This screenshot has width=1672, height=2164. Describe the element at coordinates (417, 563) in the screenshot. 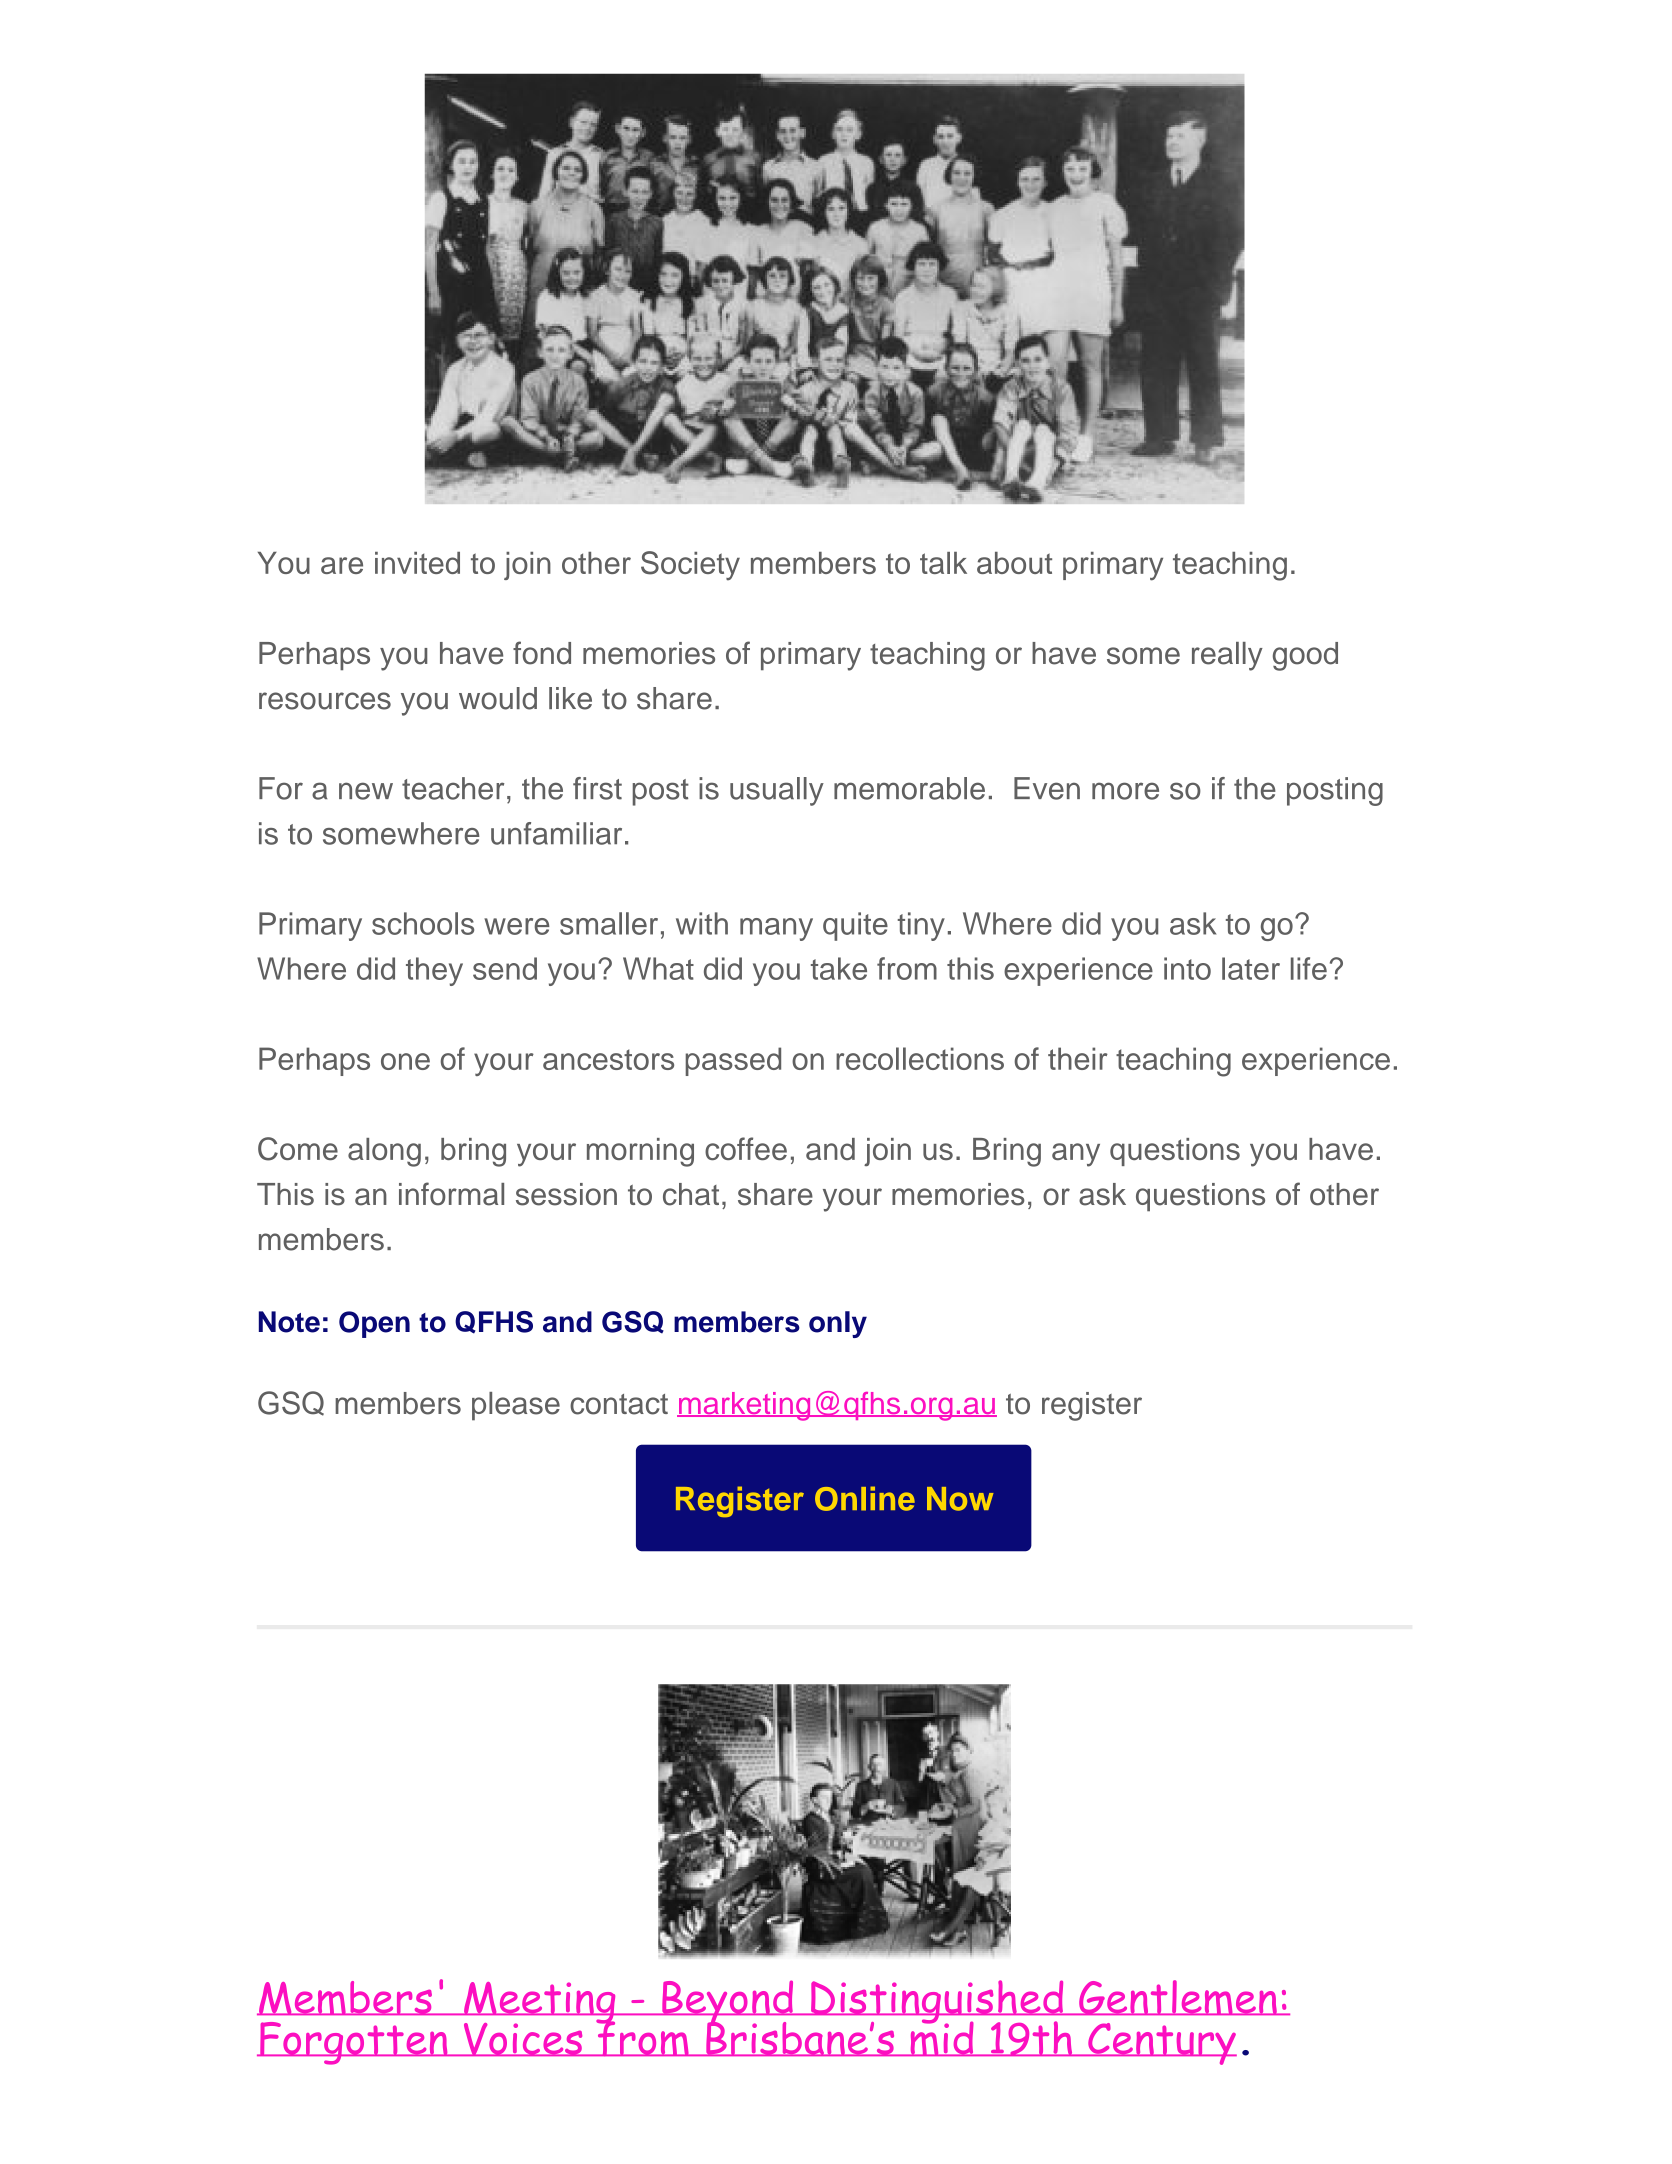

I see `invited` at that location.
